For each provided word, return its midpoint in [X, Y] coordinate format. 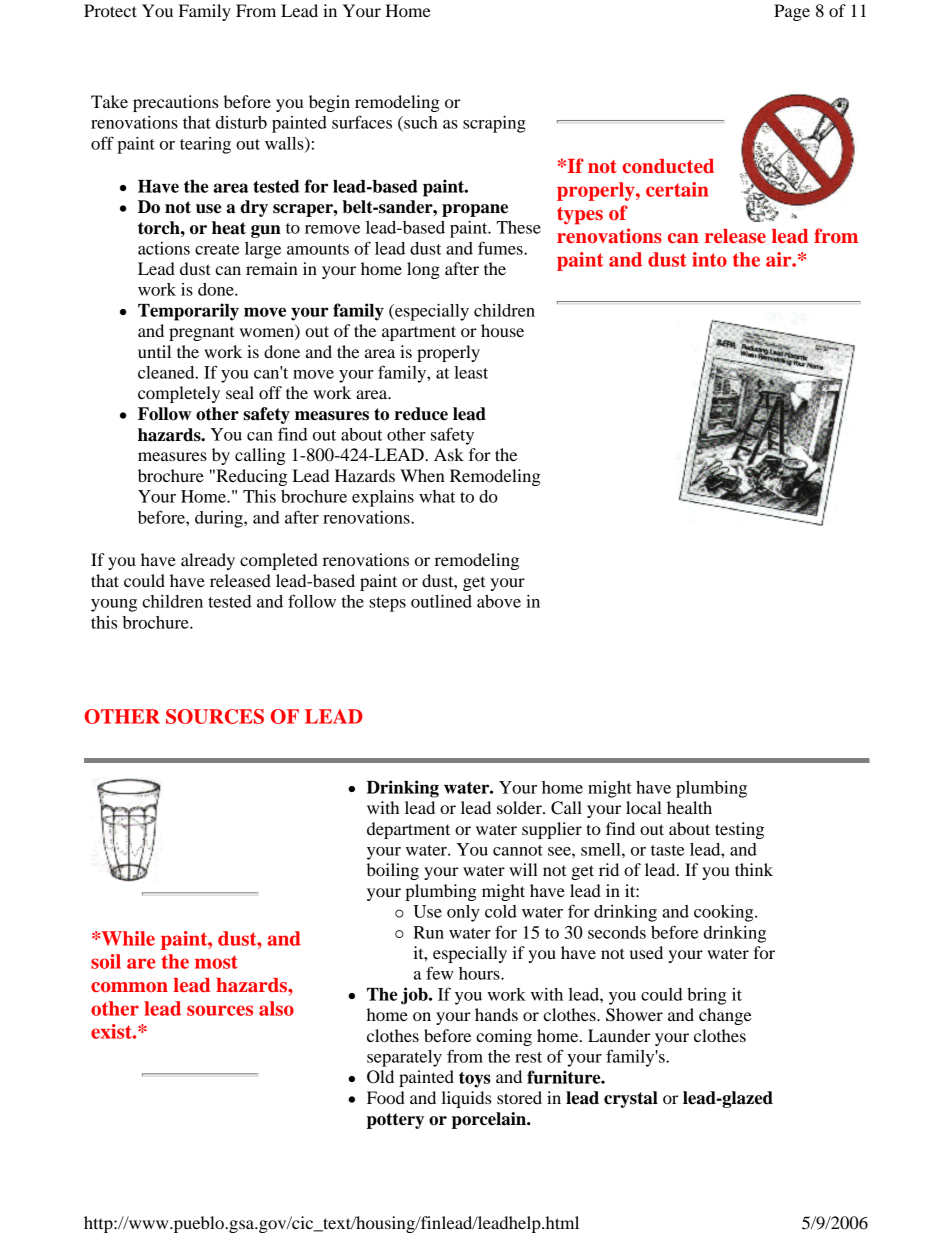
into [709, 259]
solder [520, 807]
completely [179, 394]
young [114, 605]
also [276, 1008]
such [420, 122]
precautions [175, 103]
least [471, 372]
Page [792, 12]
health [689, 807]
